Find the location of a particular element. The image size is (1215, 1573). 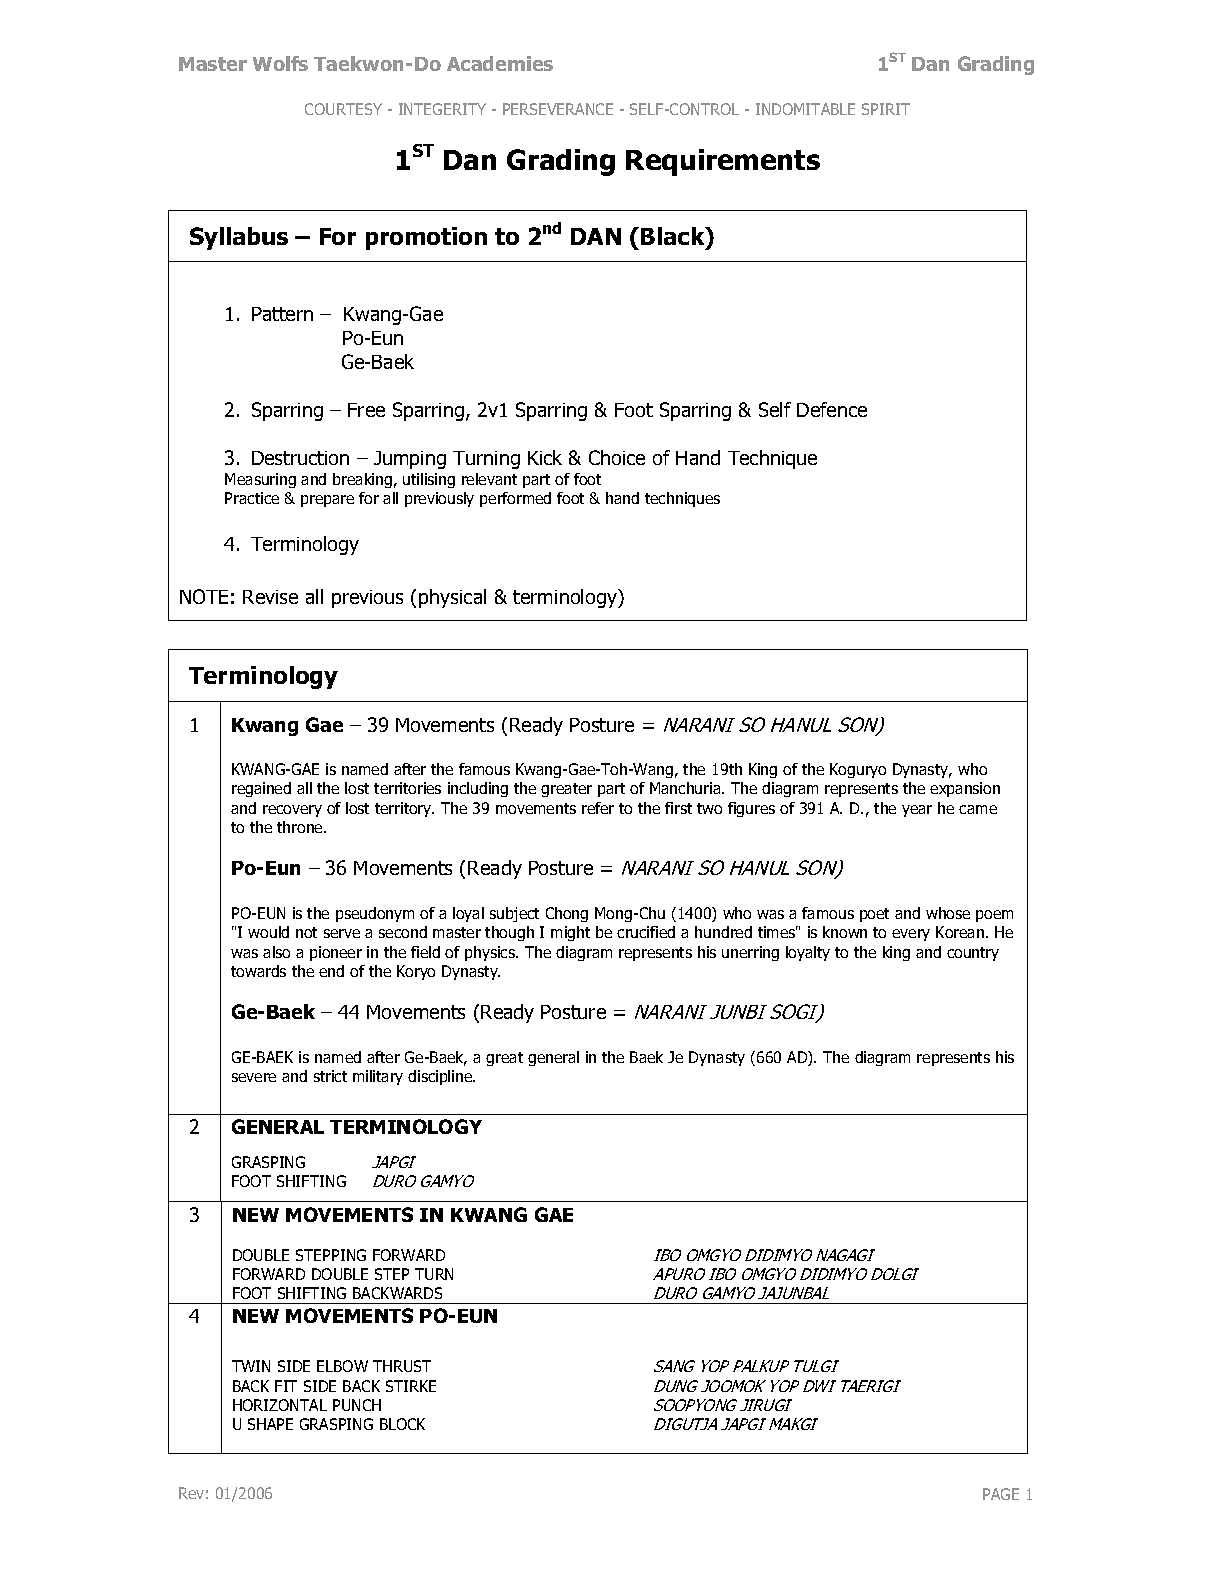

COURTESY is located at coordinates (343, 109).
